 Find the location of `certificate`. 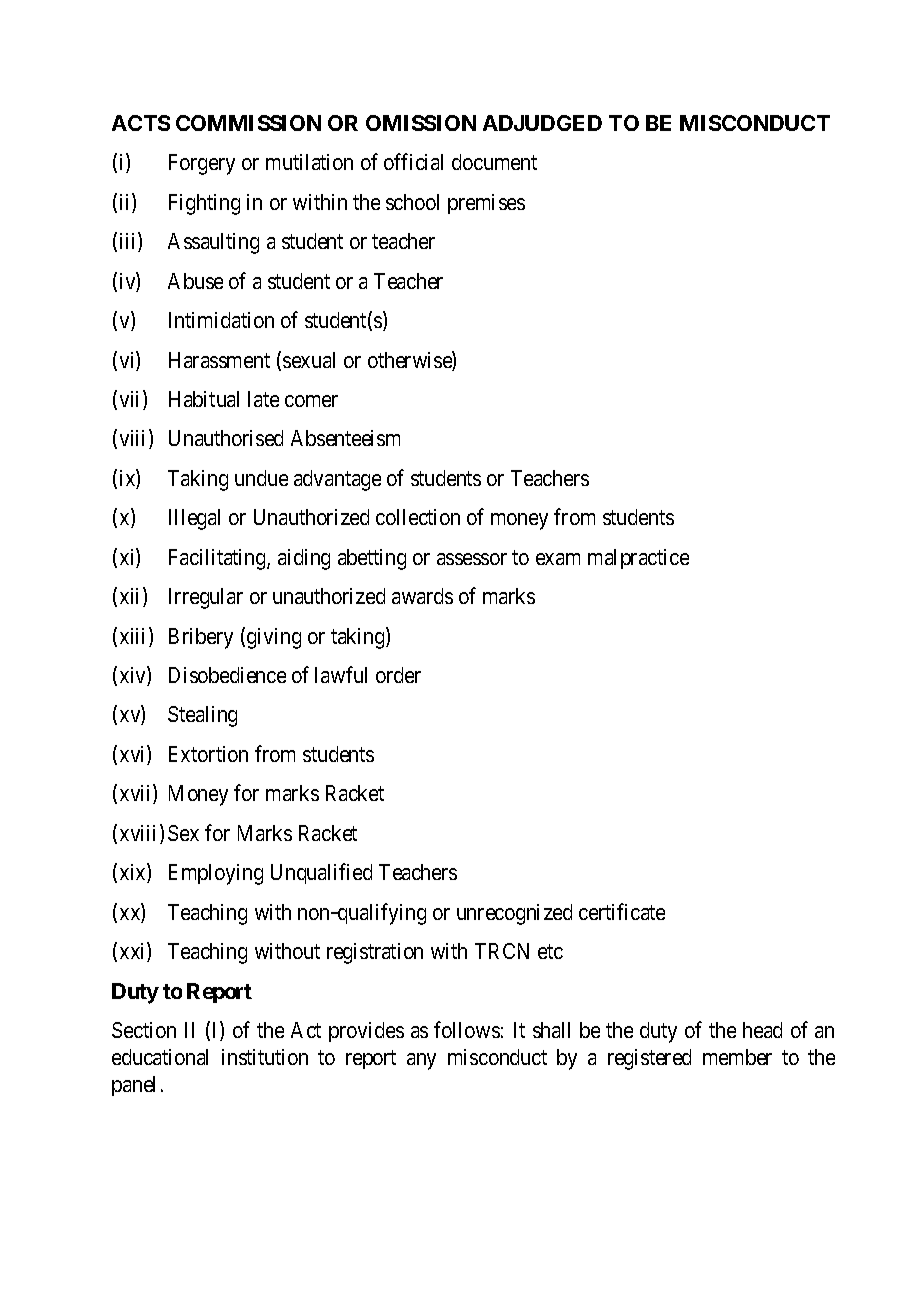

certificate is located at coordinates (622, 911).
